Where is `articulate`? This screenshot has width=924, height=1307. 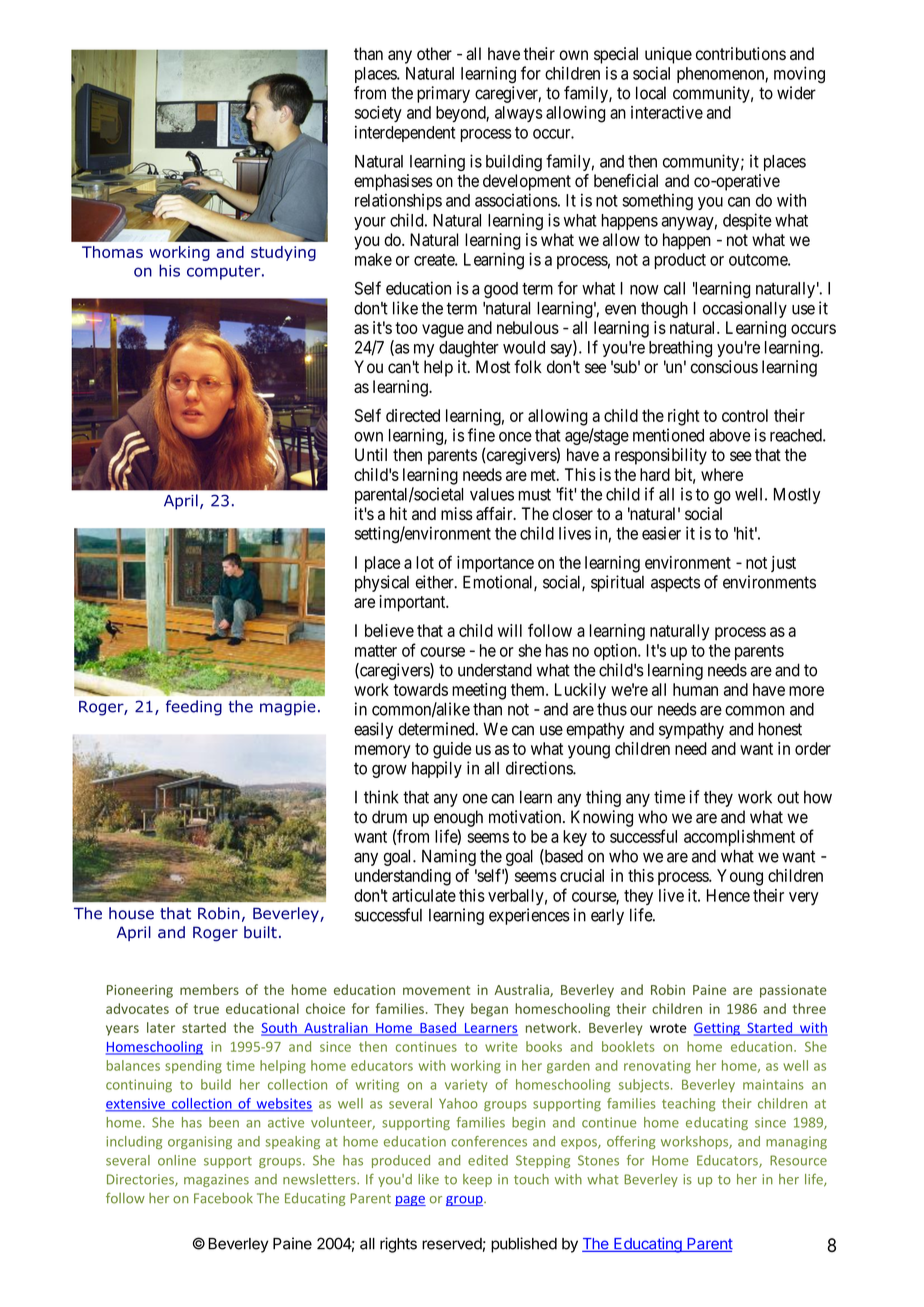
articulate is located at coordinates (424, 895).
